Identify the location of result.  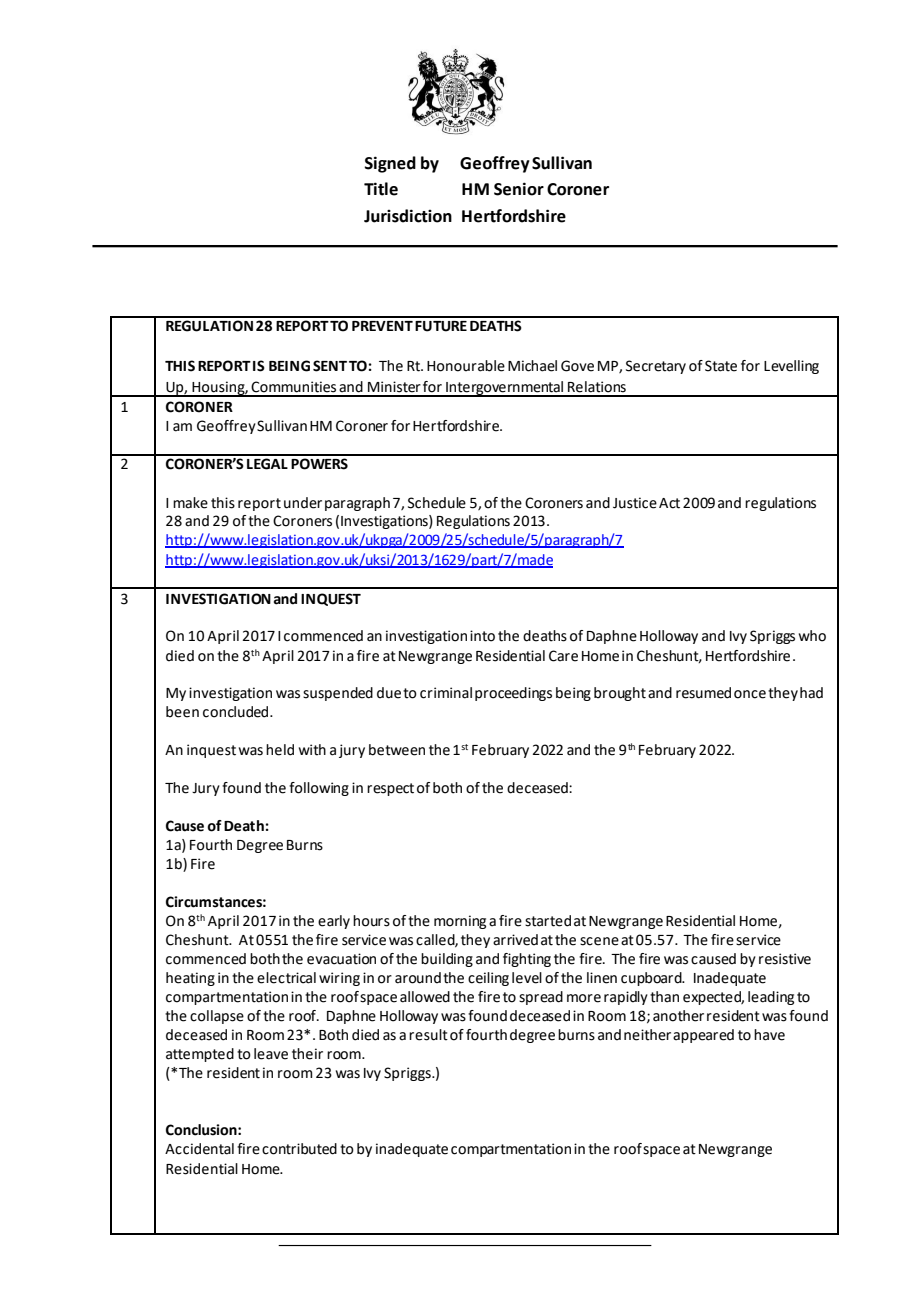
(428, 1035).
